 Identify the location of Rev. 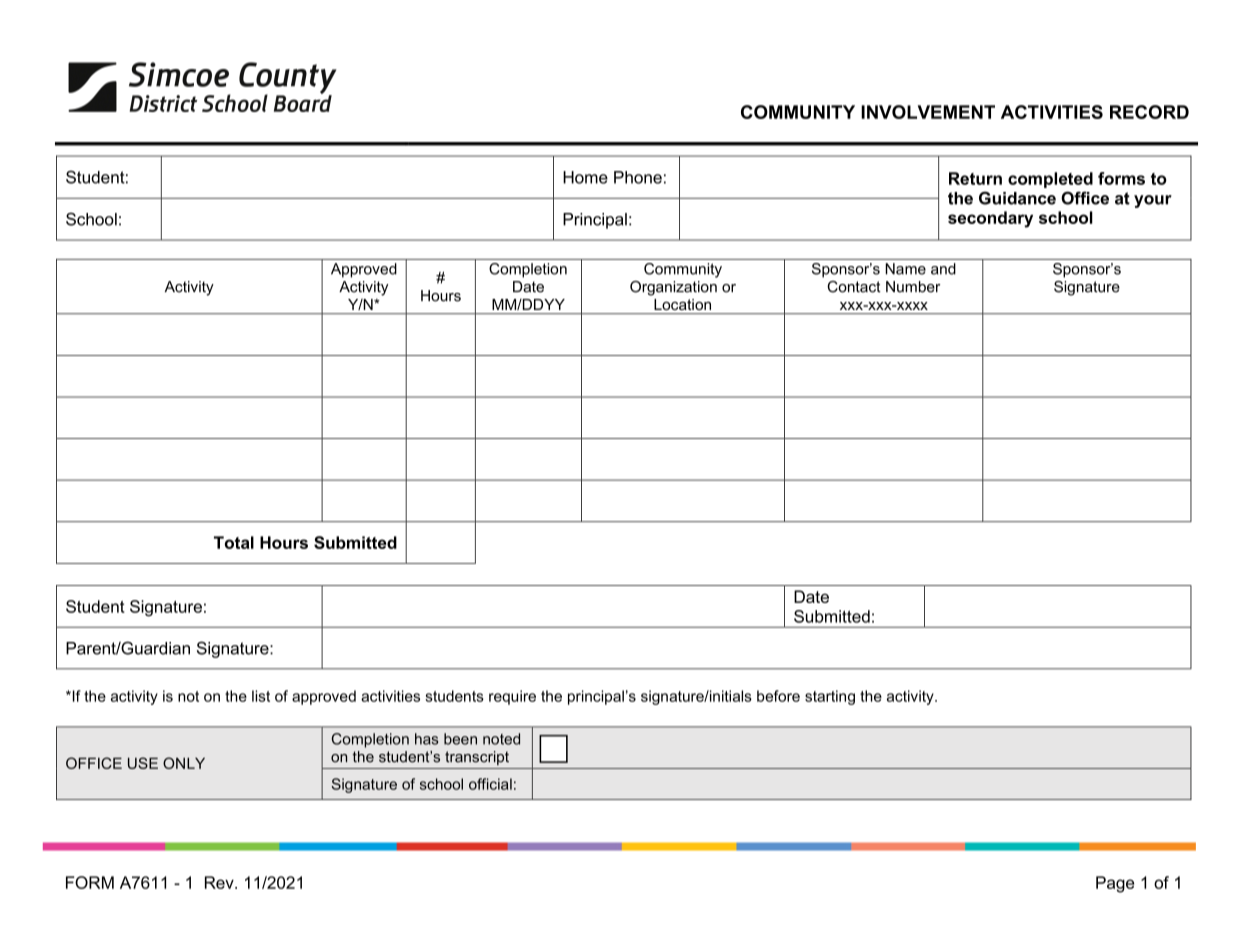
(220, 882).
